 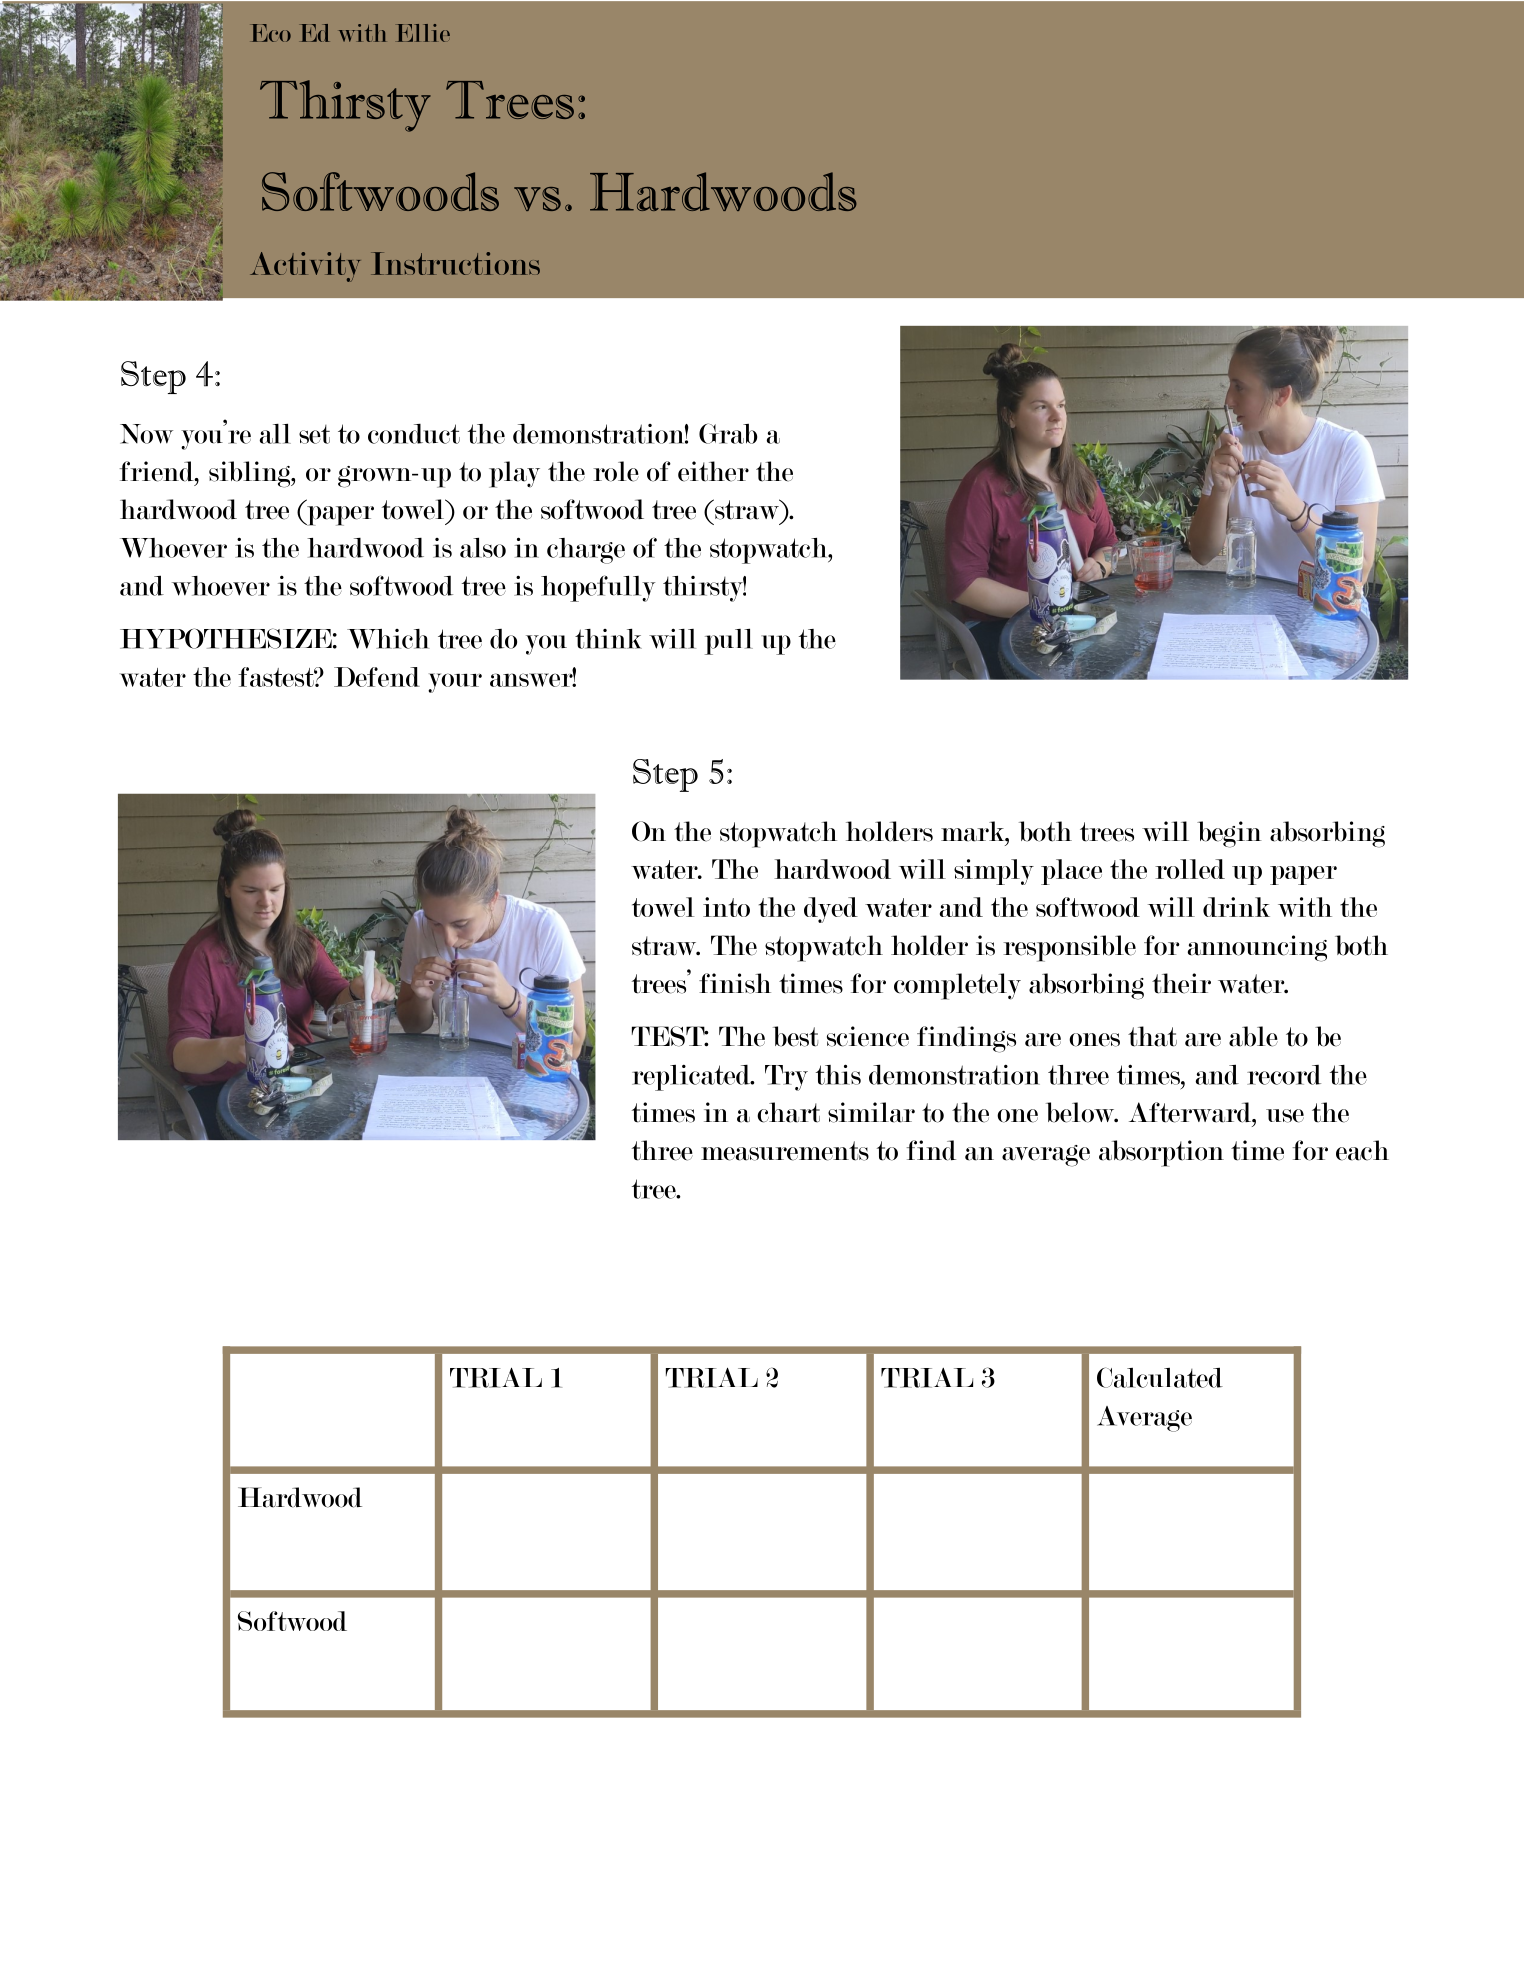 What do you see at coordinates (314, 434) in the screenshot?
I see `set` at bounding box center [314, 434].
